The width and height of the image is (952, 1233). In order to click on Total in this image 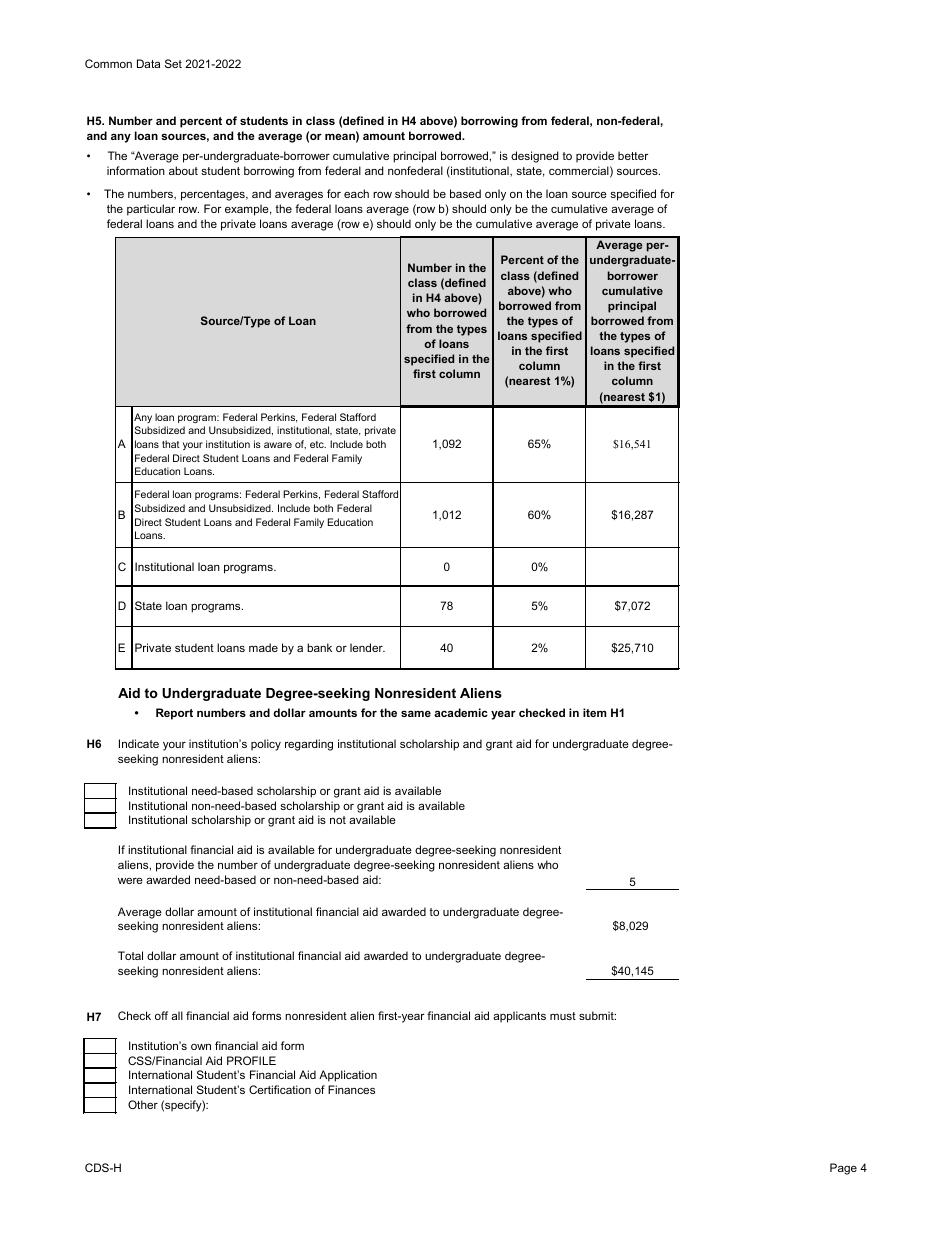, I will do `click(130, 955)`.
